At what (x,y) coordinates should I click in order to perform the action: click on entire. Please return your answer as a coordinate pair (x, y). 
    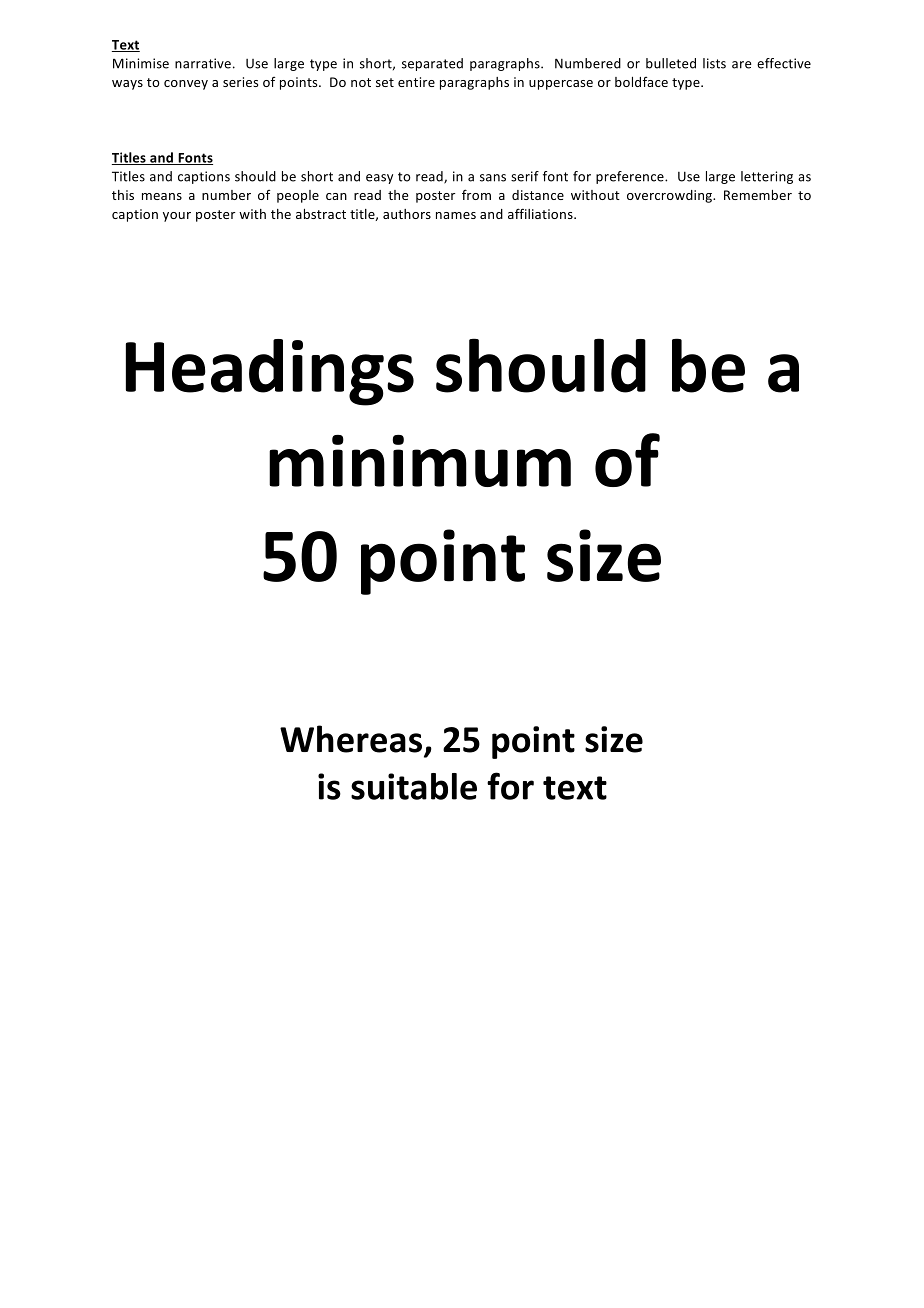
    Looking at the image, I should click on (416, 82).
